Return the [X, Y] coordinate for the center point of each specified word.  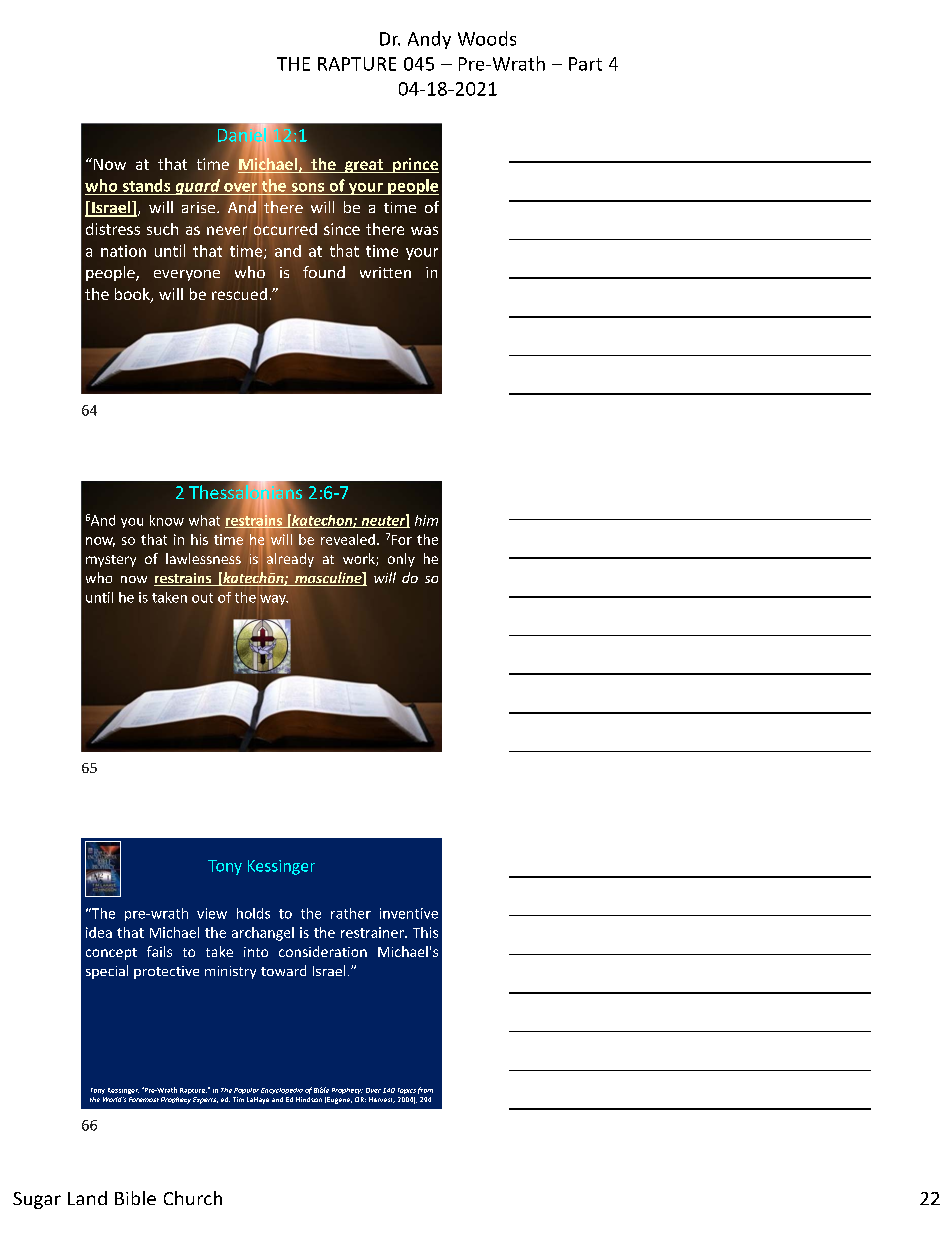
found [324, 272]
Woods [487, 38]
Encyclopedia [282, 1091]
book [133, 295]
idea [99, 932]
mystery [111, 561]
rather [351, 913]
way [274, 600]
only [401, 560]
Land [87, 1198]
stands [146, 185]
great [363, 166]
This [425, 932]
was [424, 230]
